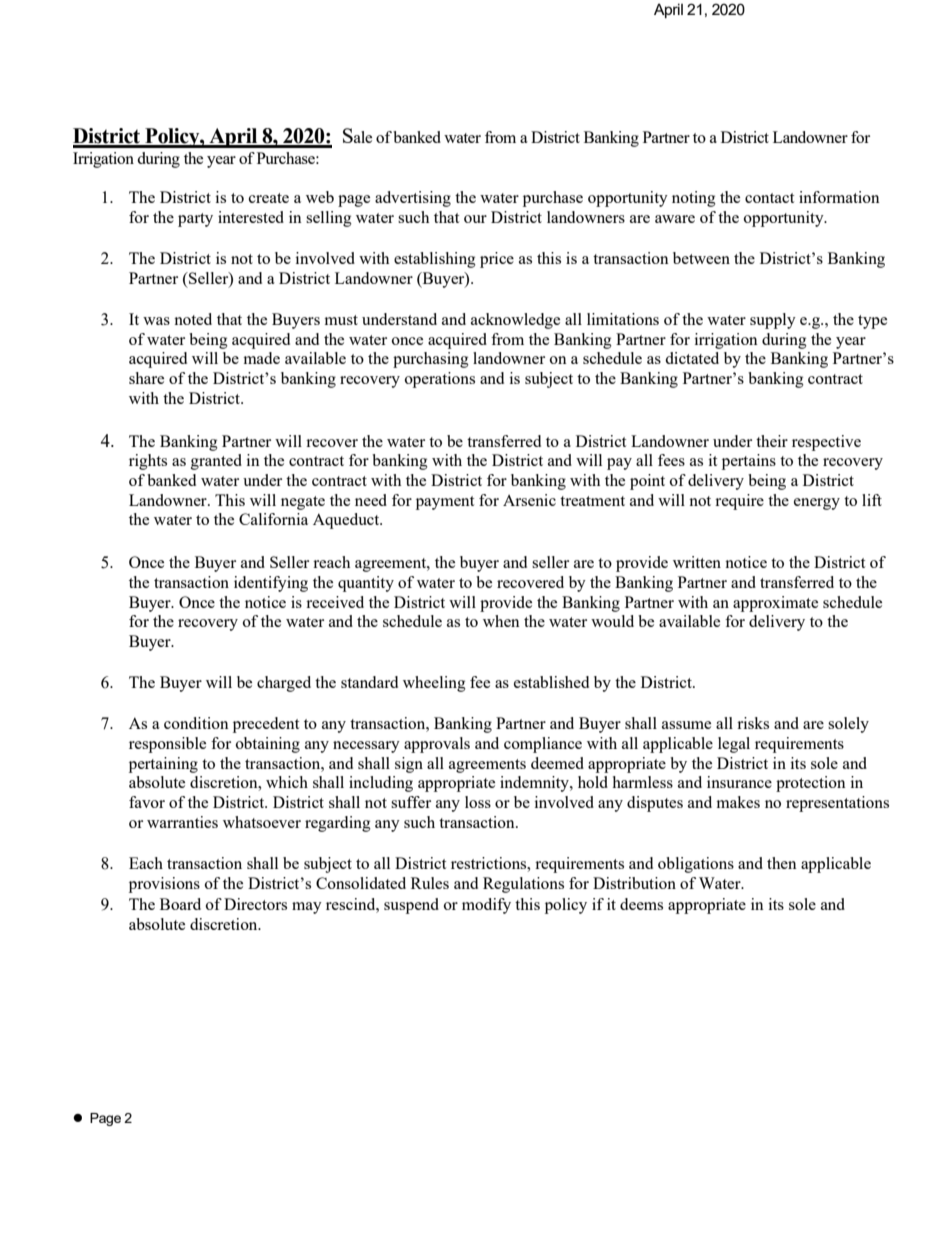 The image size is (952, 1233). I want to click on Arsenic, so click(529, 500).
